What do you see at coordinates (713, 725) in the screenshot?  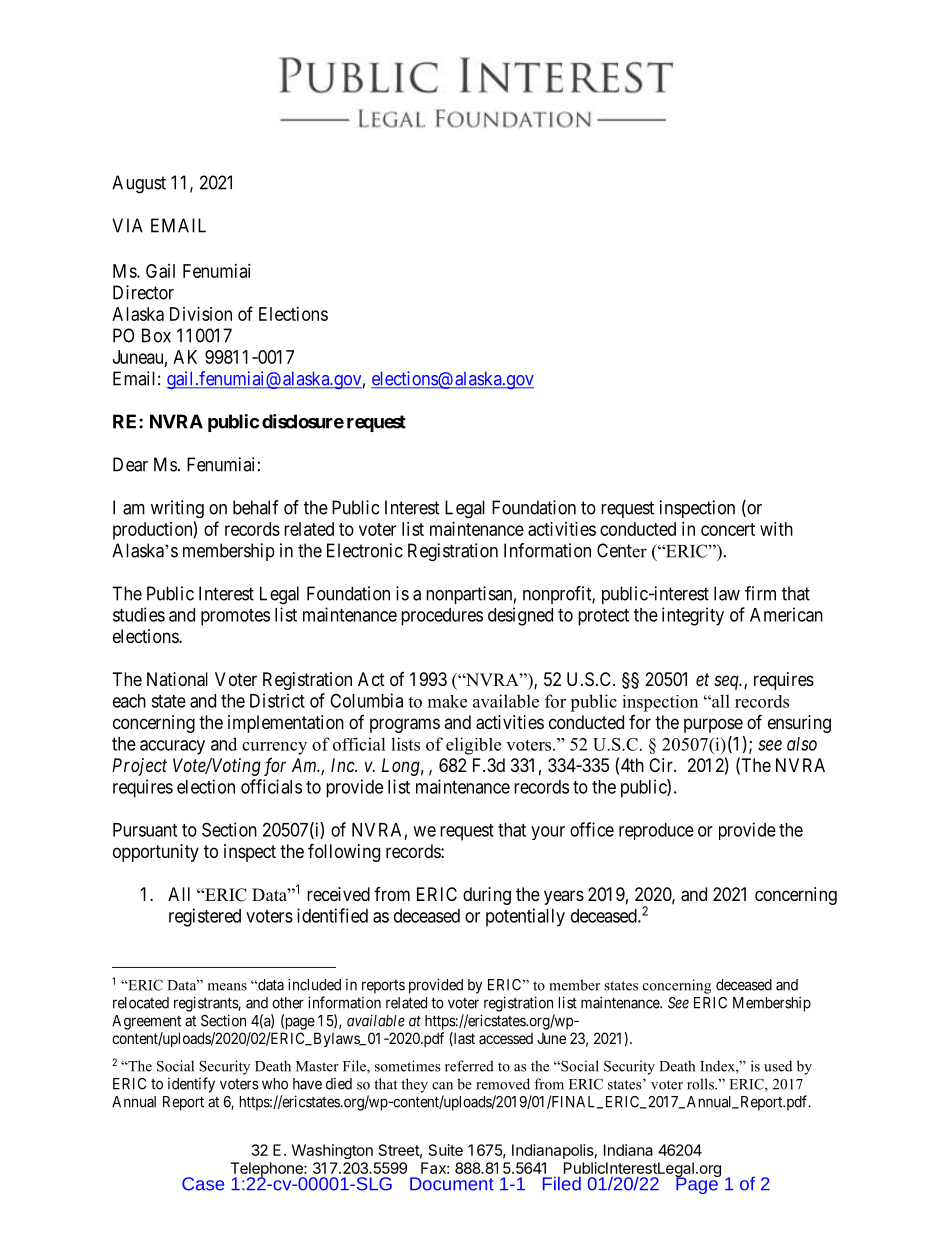 I see `purpose` at bounding box center [713, 725].
